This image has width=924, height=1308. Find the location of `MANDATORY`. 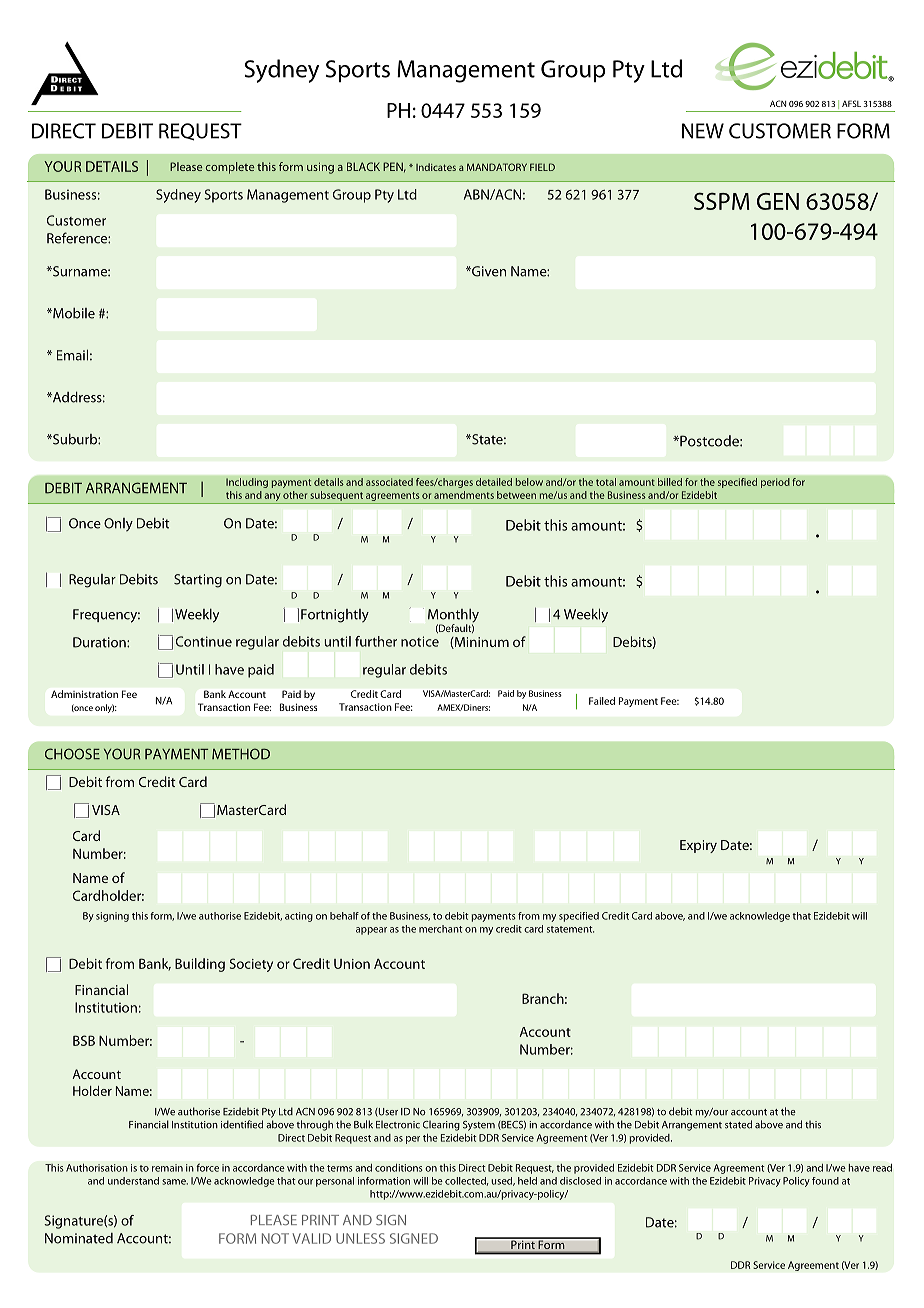

MANDATORY is located at coordinates (497, 167).
